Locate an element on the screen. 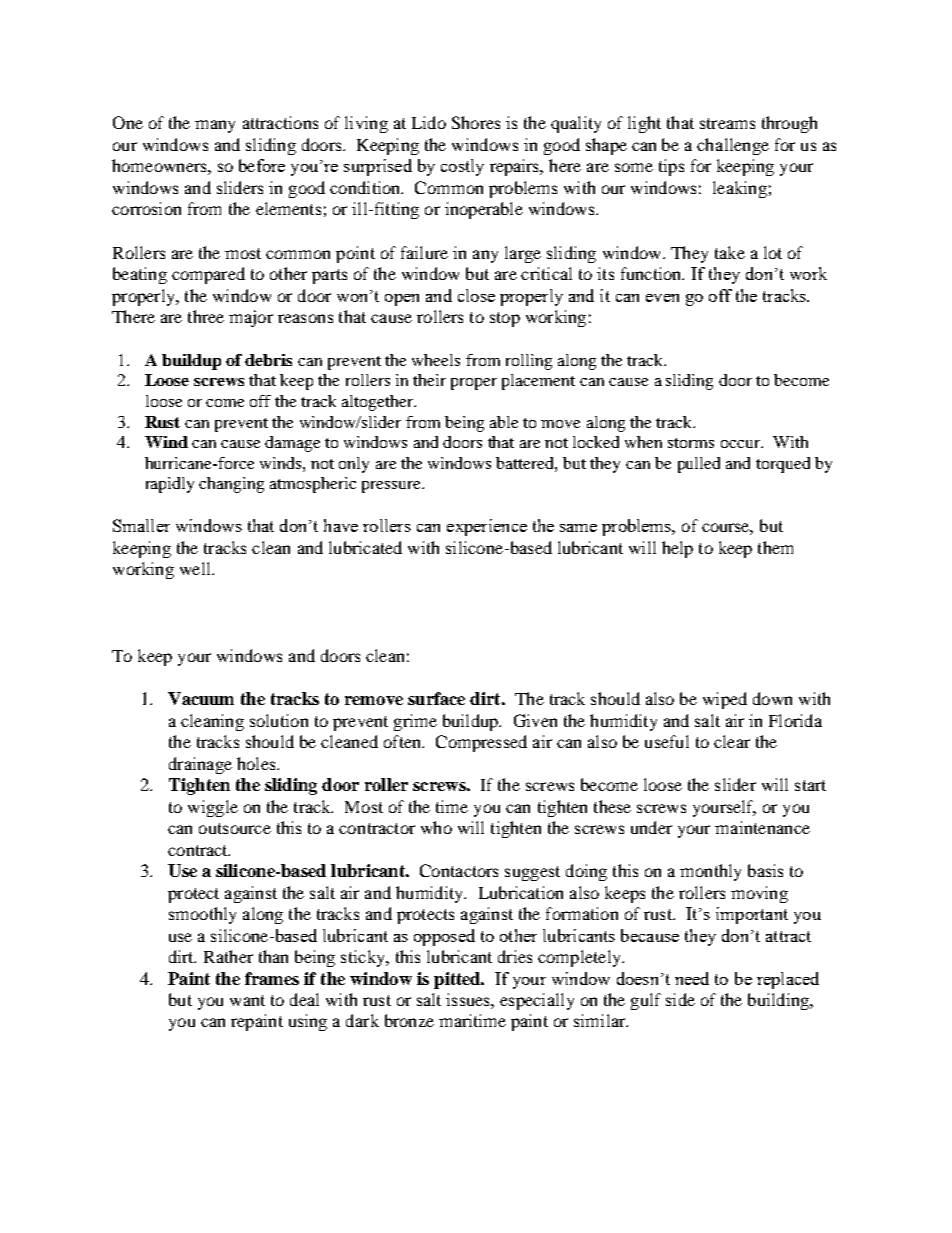 This screenshot has width=952, height=1233. stop is located at coordinates (505, 319).
